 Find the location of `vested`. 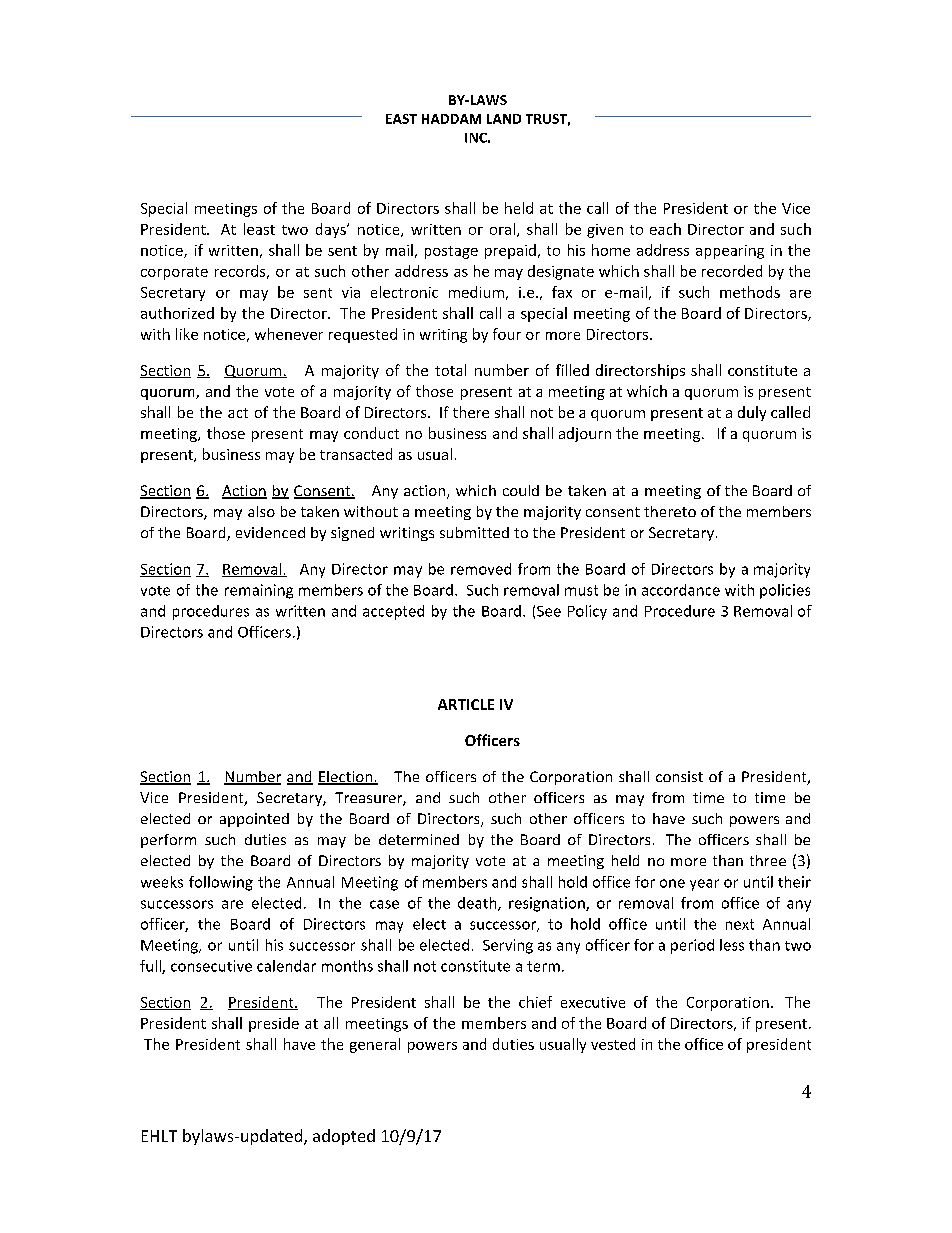

vested is located at coordinates (613, 1044).
